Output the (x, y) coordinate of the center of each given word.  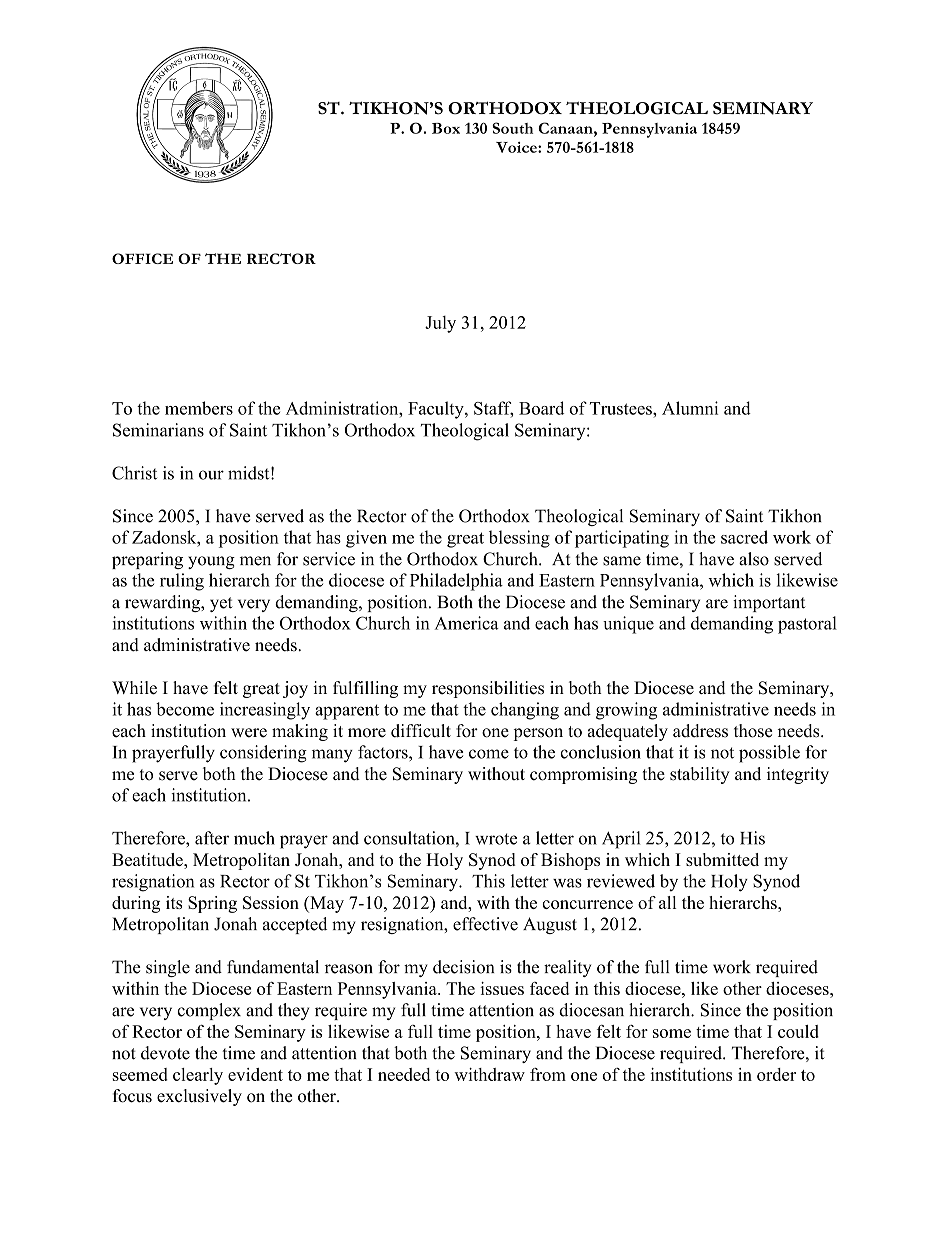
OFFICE (142, 258)
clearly (198, 1076)
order (776, 1074)
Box (446, 128)
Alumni (690, 408)
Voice (517, 147)
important (769, 603)
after (212, 838)
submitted (722, 859)
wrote (496, 839)
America (467, 623)
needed (404, 1074)
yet (221, 604)
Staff (493, 409)
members (199, 408)
